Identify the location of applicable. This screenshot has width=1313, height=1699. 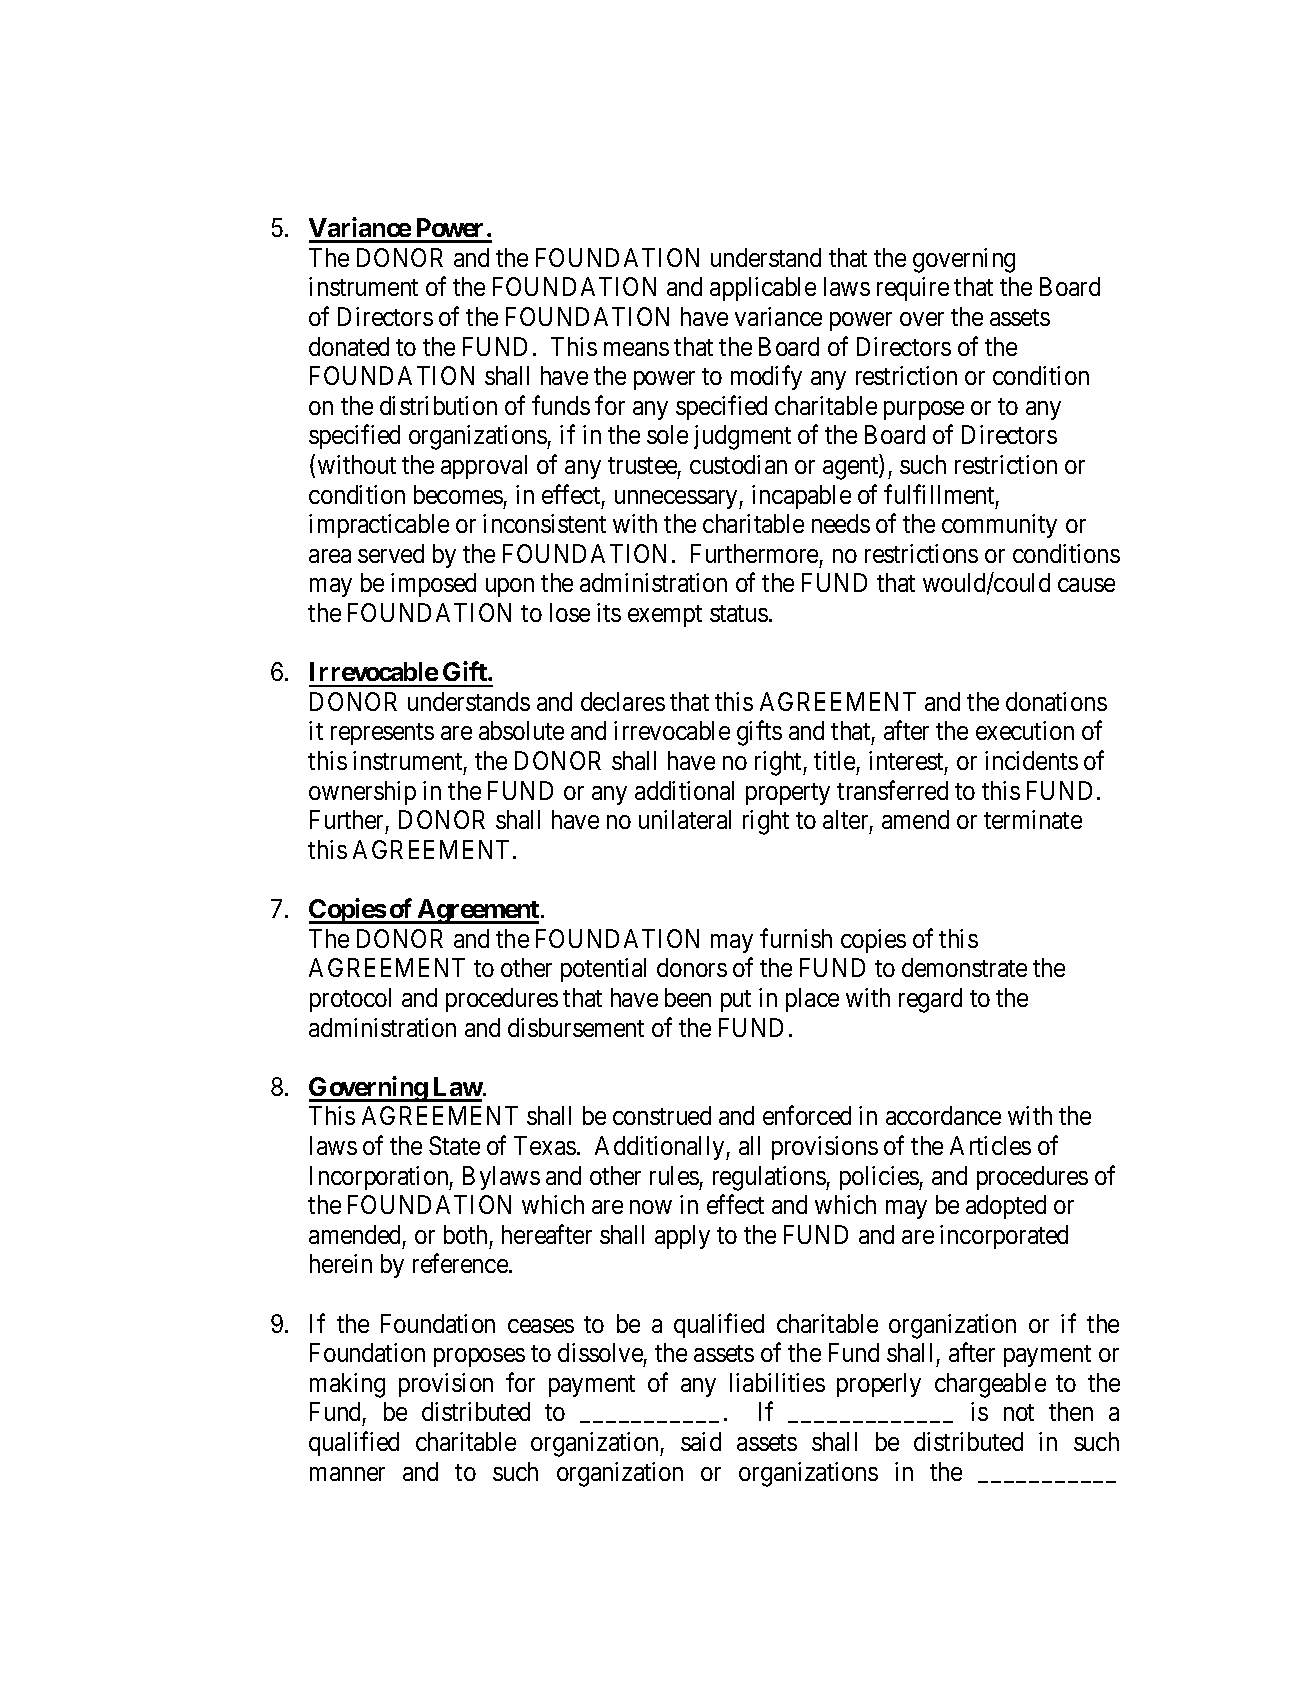
(763, 289).
